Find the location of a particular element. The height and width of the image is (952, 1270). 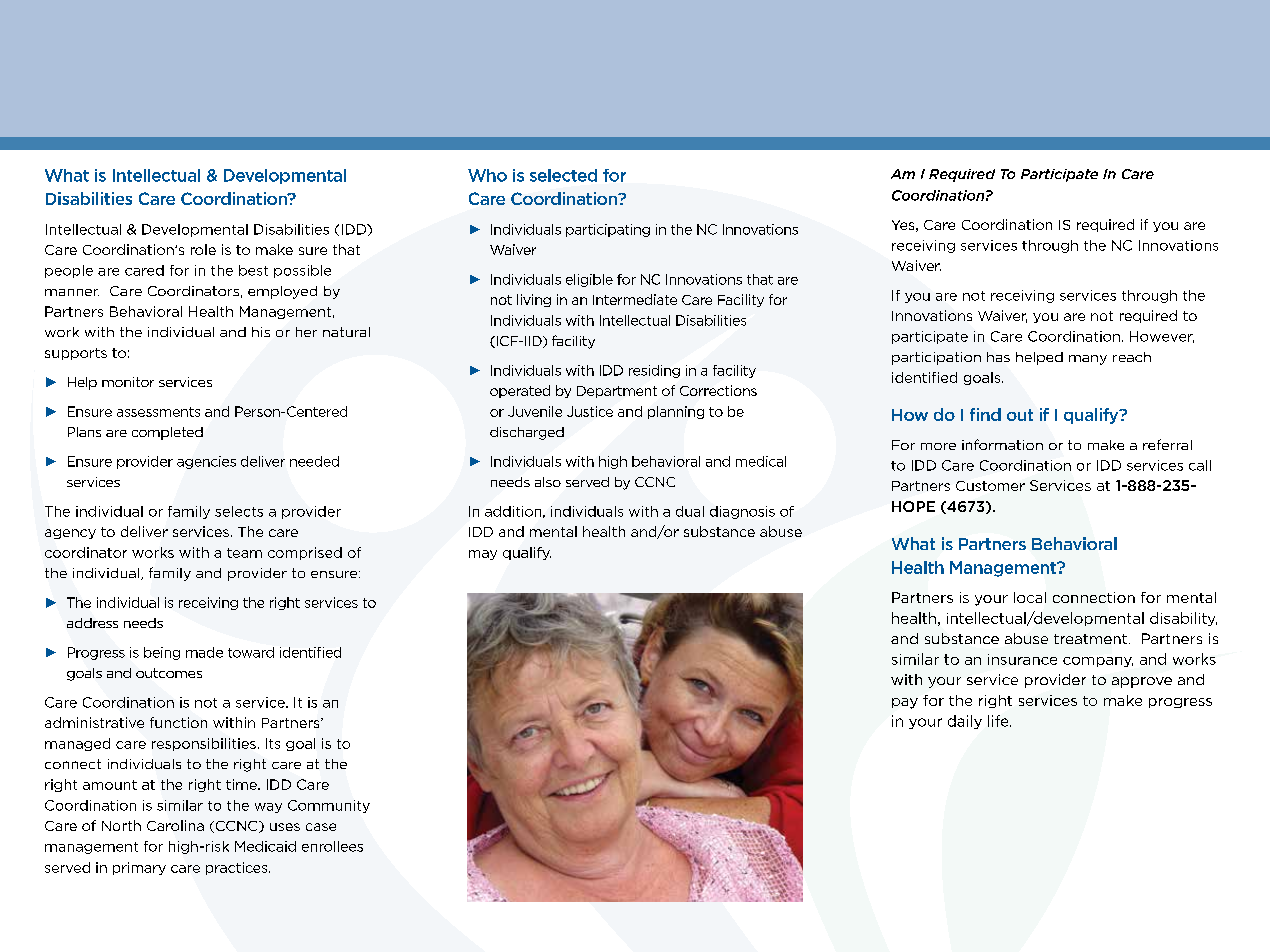

Medicaid is located at coordinates (265, 846).
